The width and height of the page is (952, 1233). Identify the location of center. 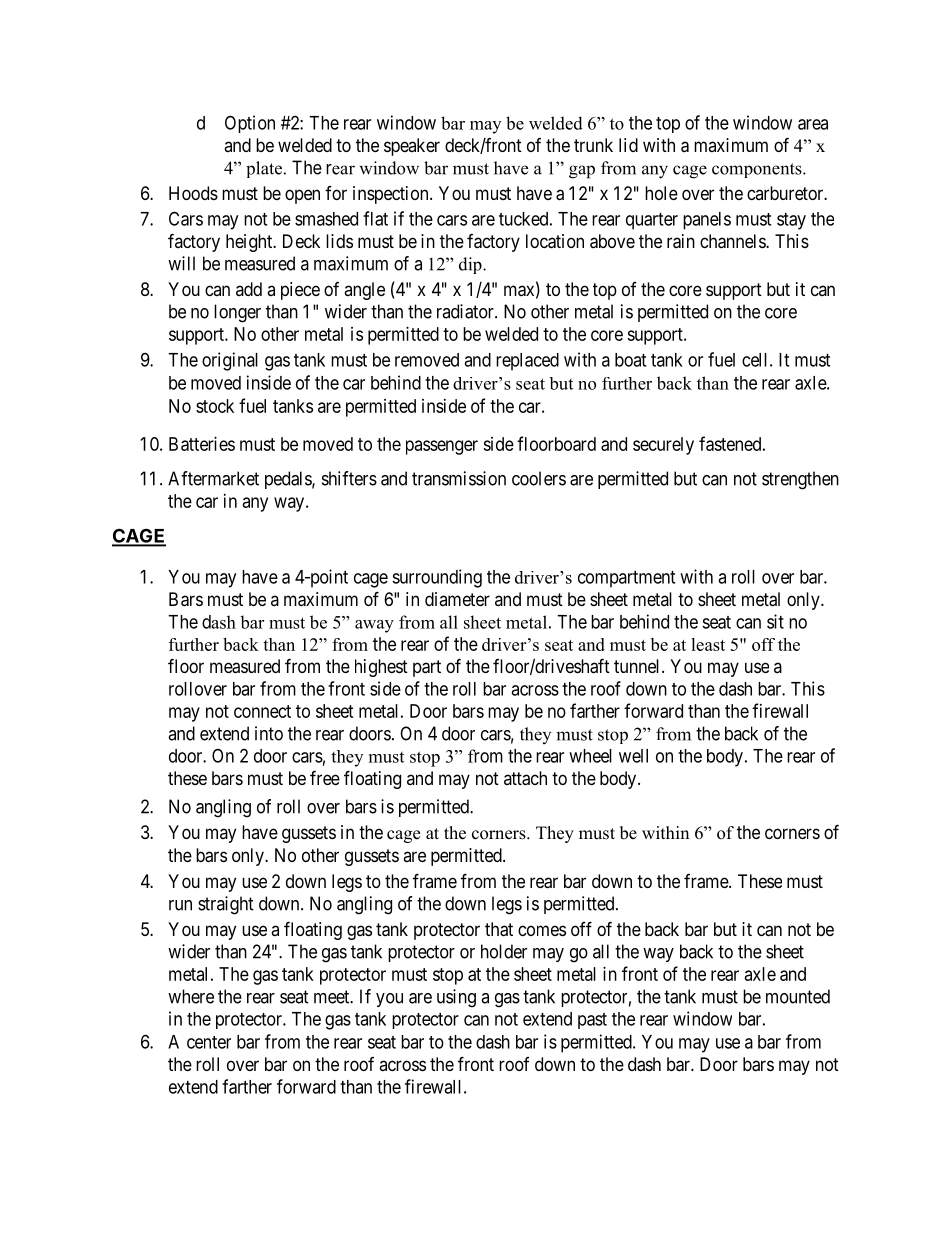
(209, 1042).
